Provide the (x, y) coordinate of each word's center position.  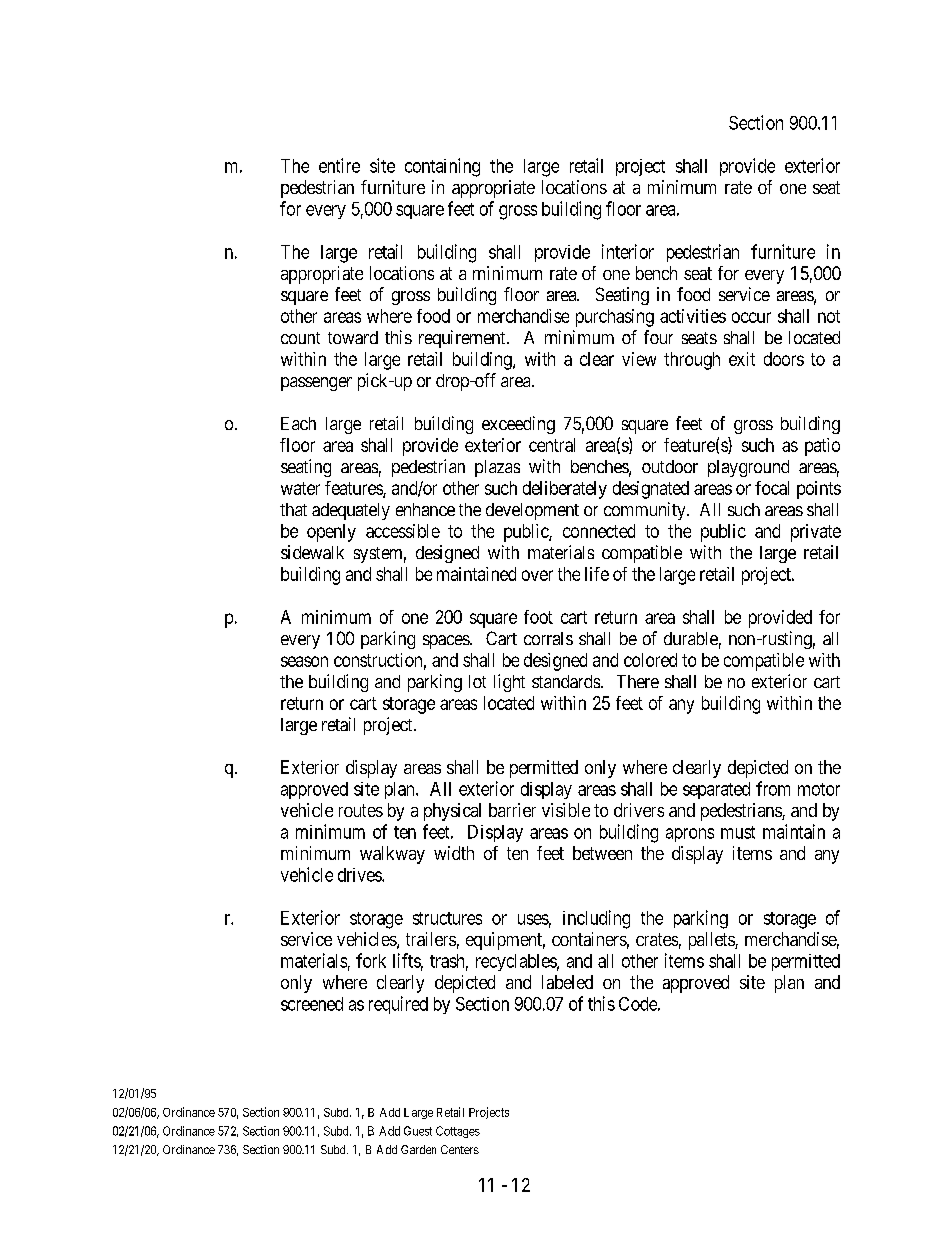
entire (339, 165)
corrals (548, 638)
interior (628, 251)
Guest (418, 1131)
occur (751, 317)
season (304, 661)
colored (650, 660)
